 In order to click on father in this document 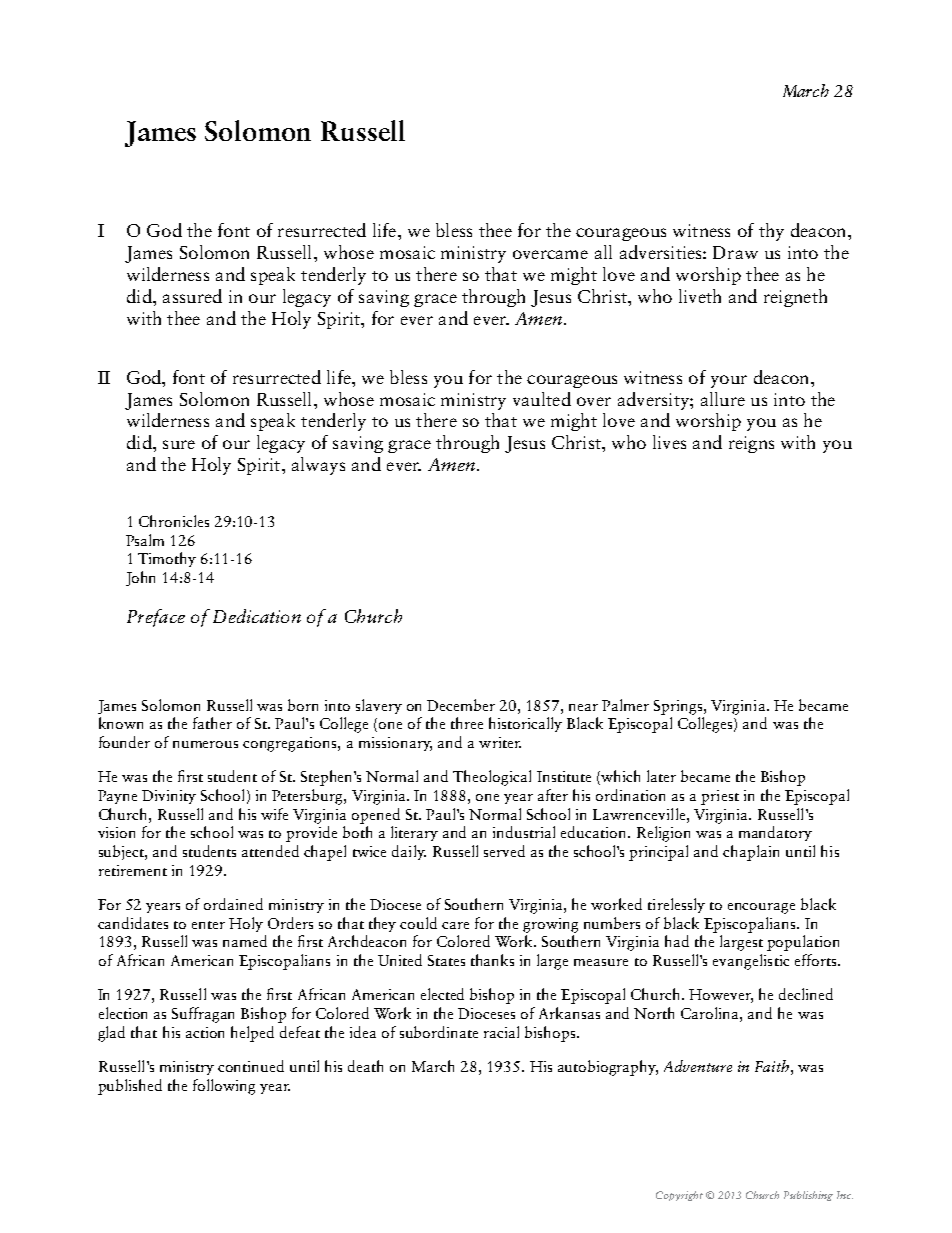, I will do `click(212, 723)`.
